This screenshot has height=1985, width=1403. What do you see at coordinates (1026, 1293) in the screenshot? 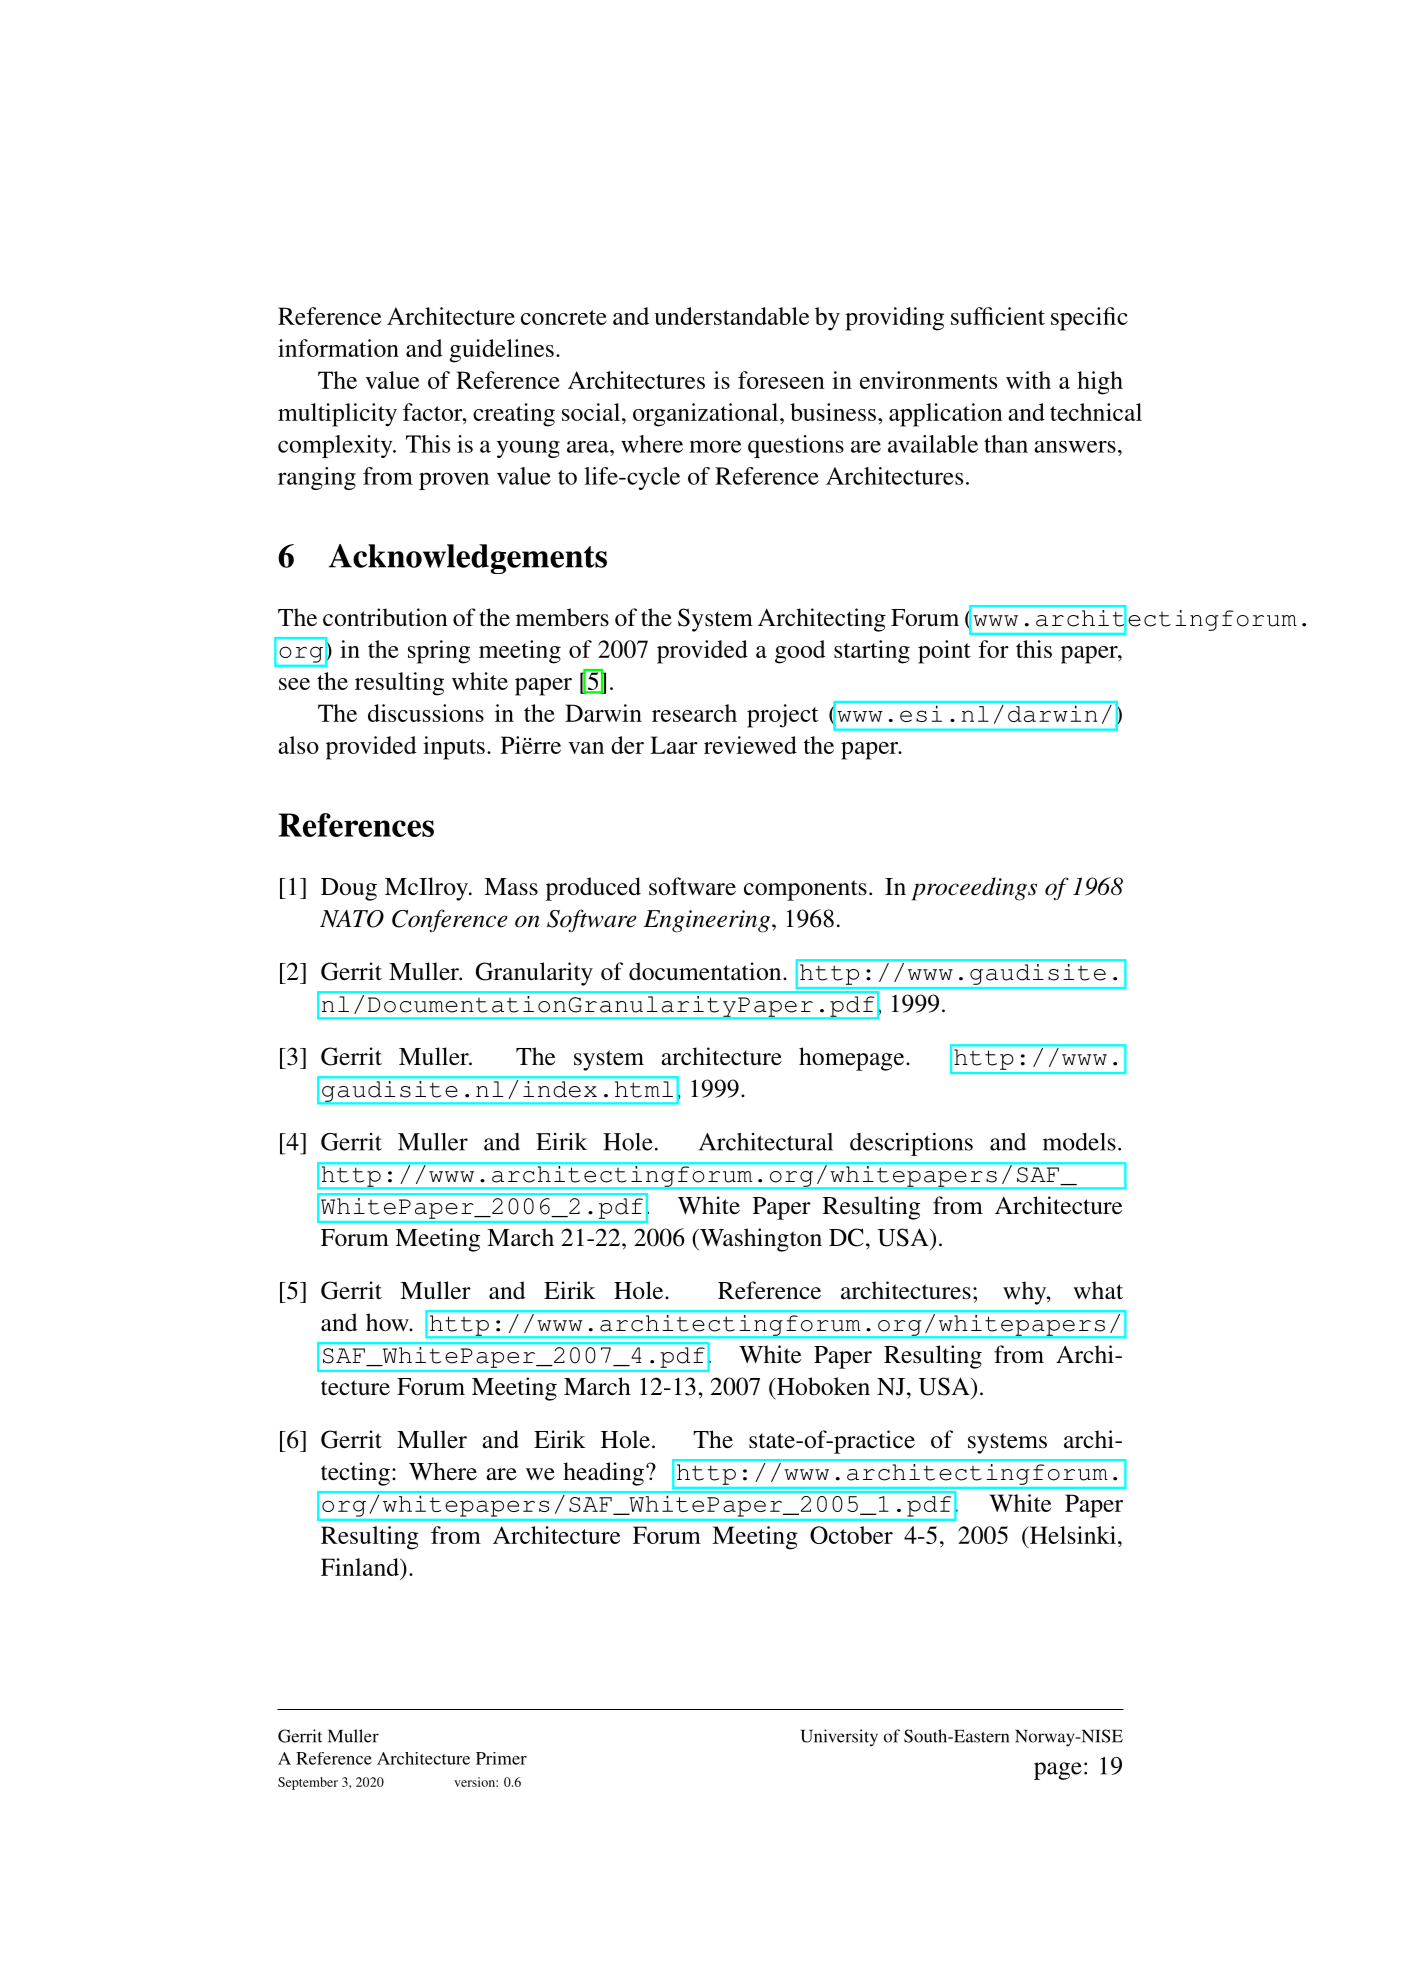
I see `why` at bounding box center [1026, 1293].
